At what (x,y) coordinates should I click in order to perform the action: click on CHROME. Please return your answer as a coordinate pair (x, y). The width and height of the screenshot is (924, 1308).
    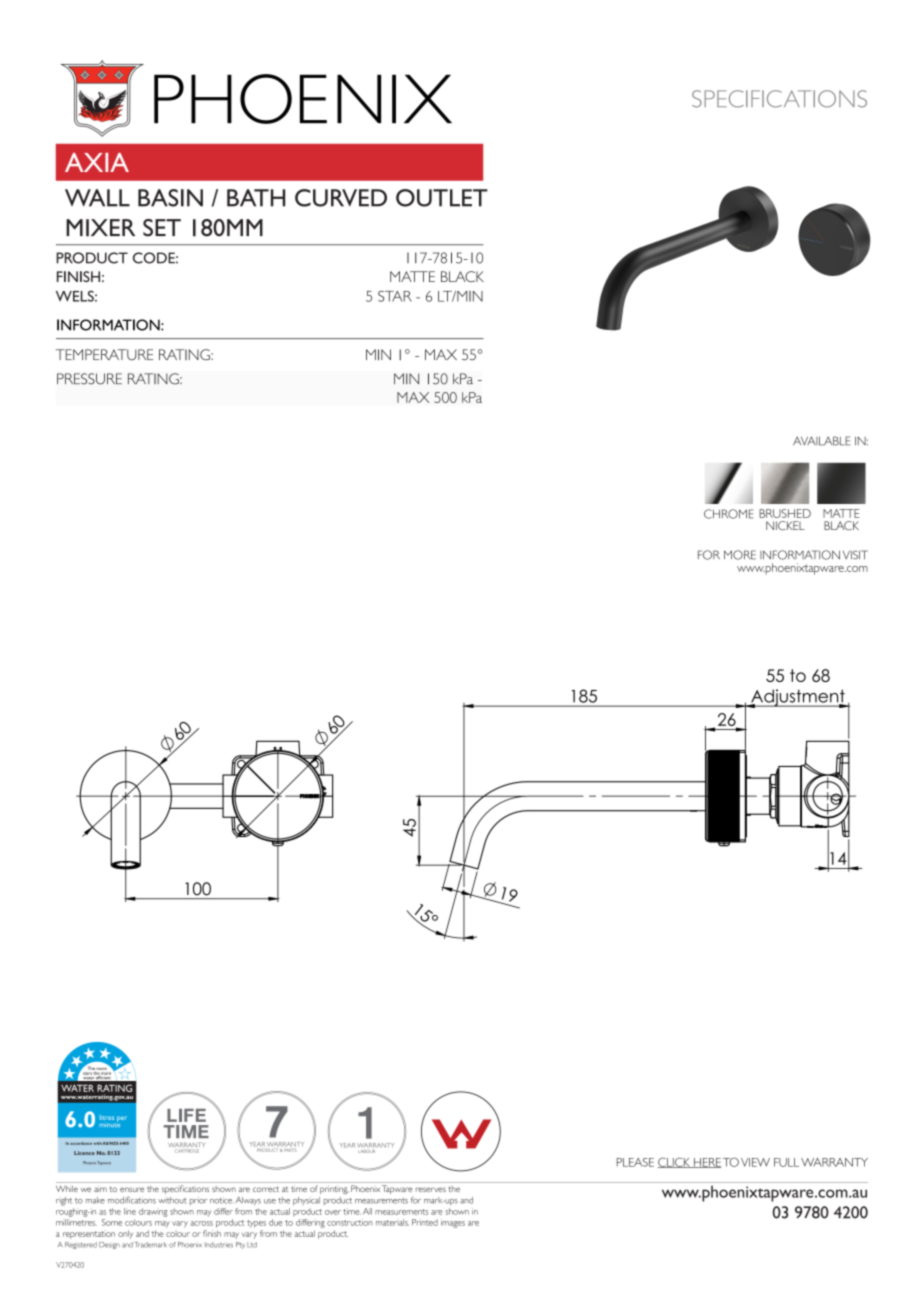
    Looking at the image, I should click on (728, 514).
